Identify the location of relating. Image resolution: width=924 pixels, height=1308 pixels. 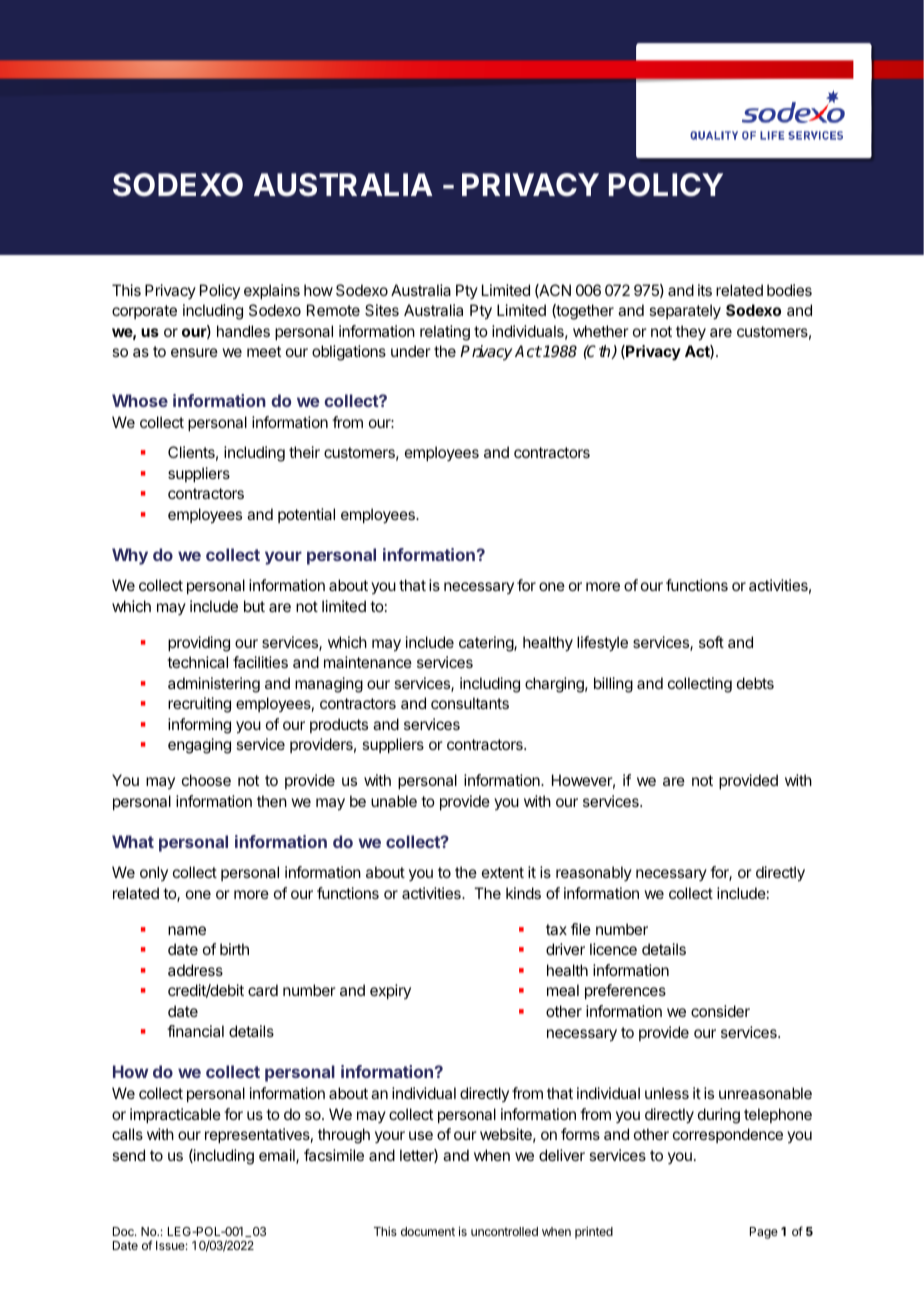
(445, 333).
